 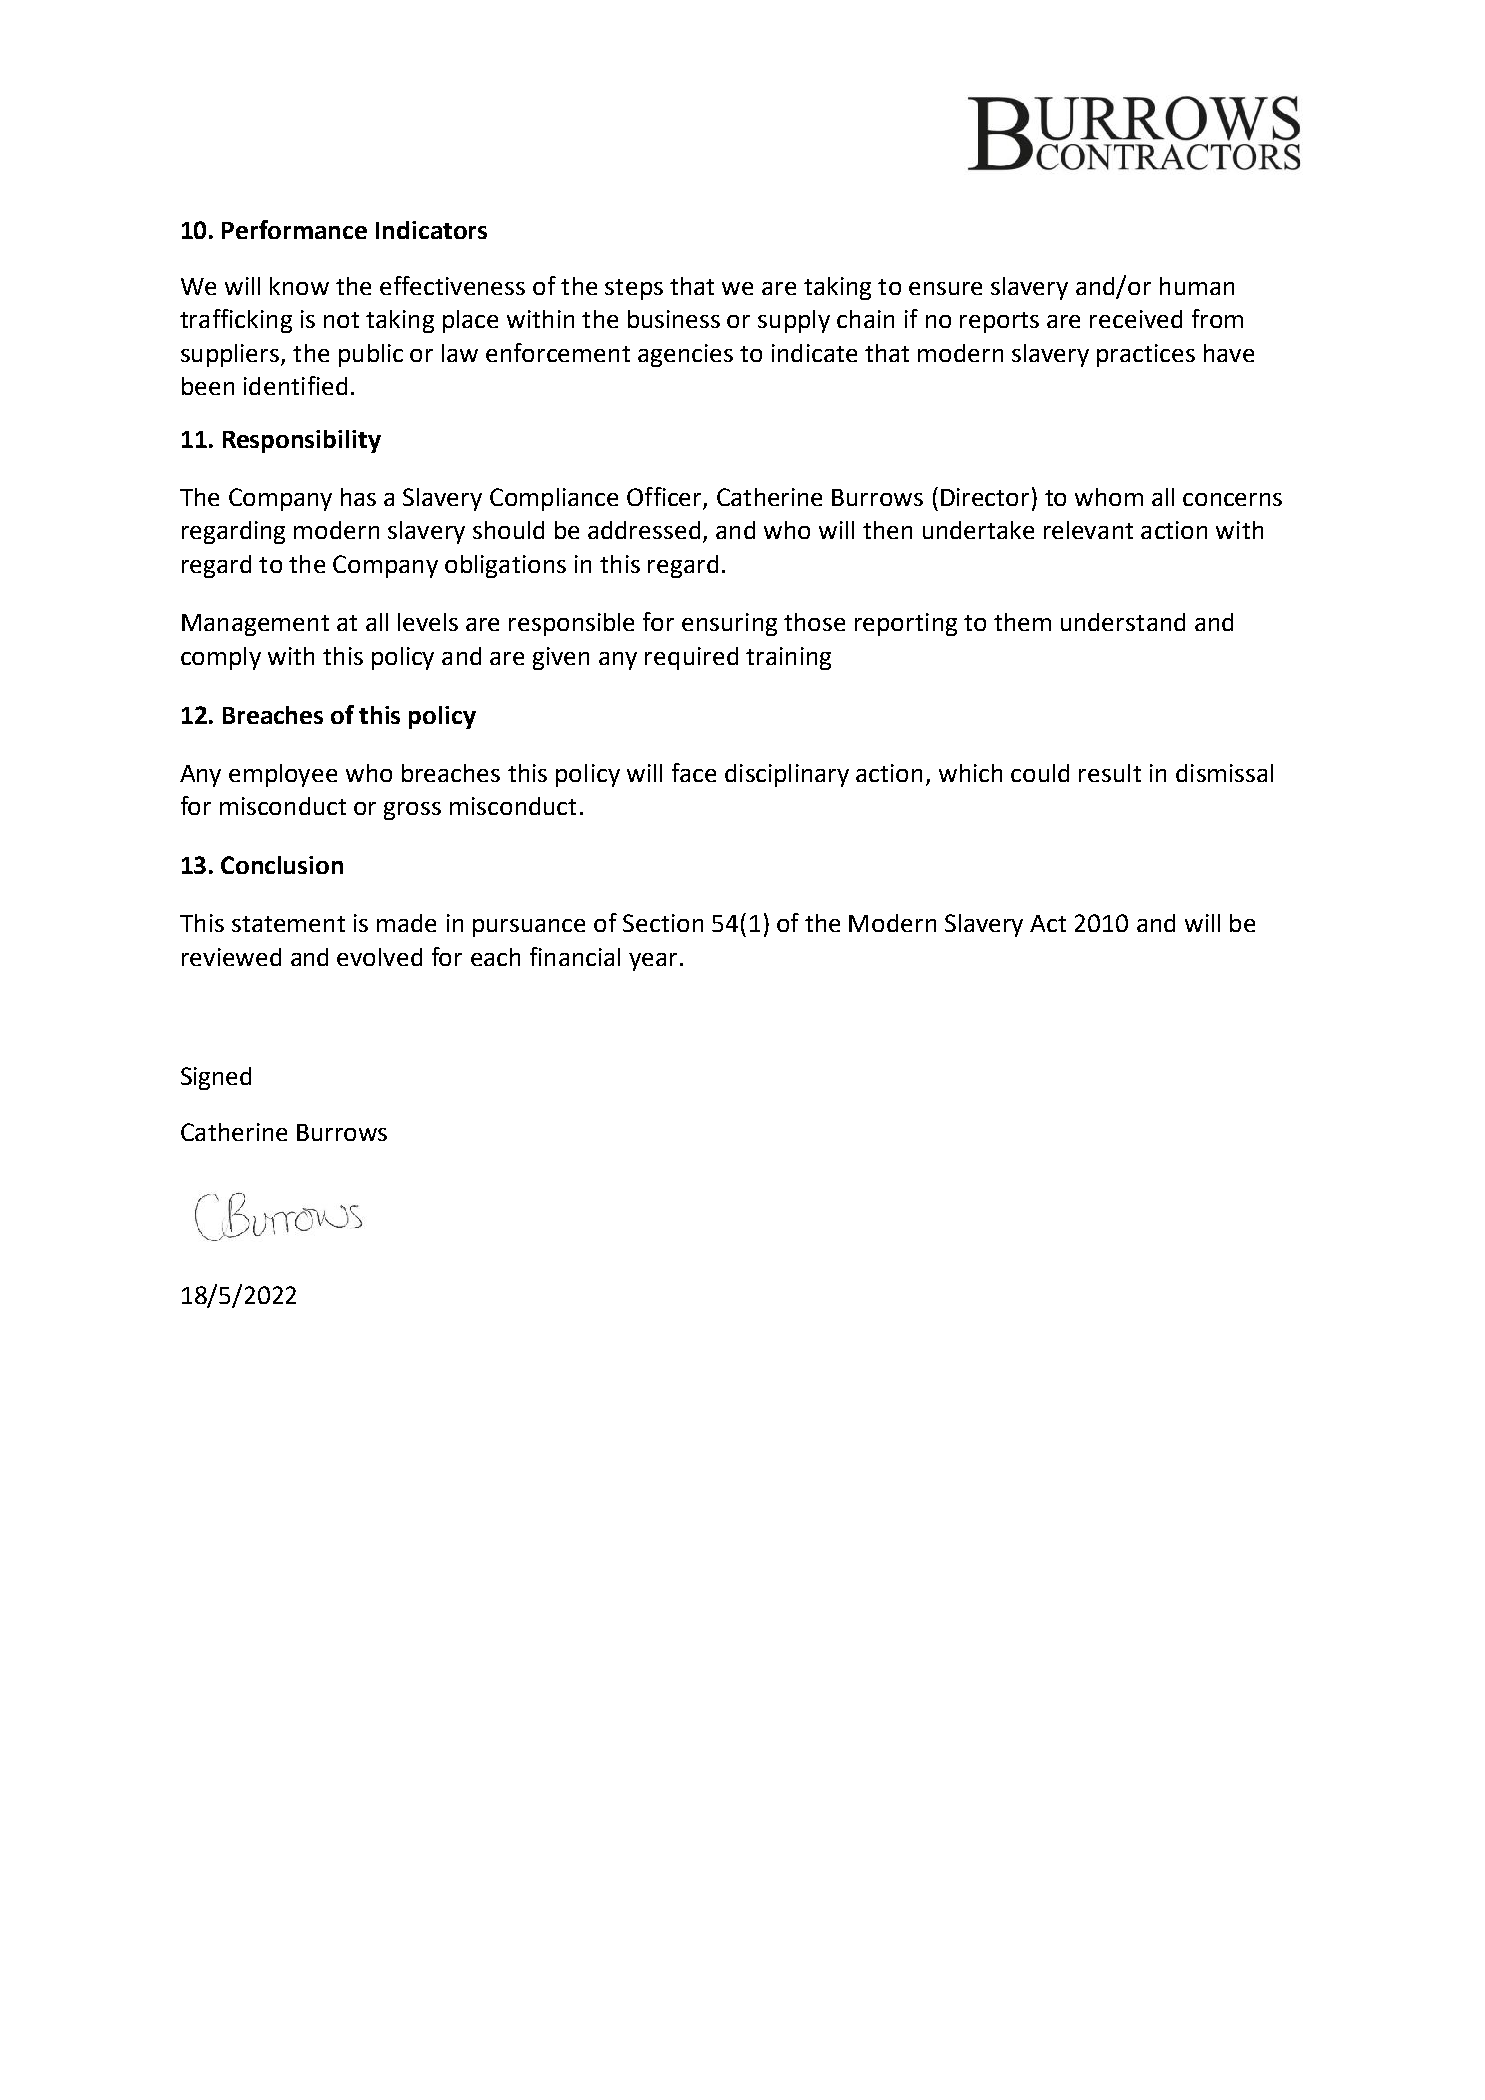 What do you see at coordinates (691, 658) in the page?
I see `required` at bounding box center [691, 658].
